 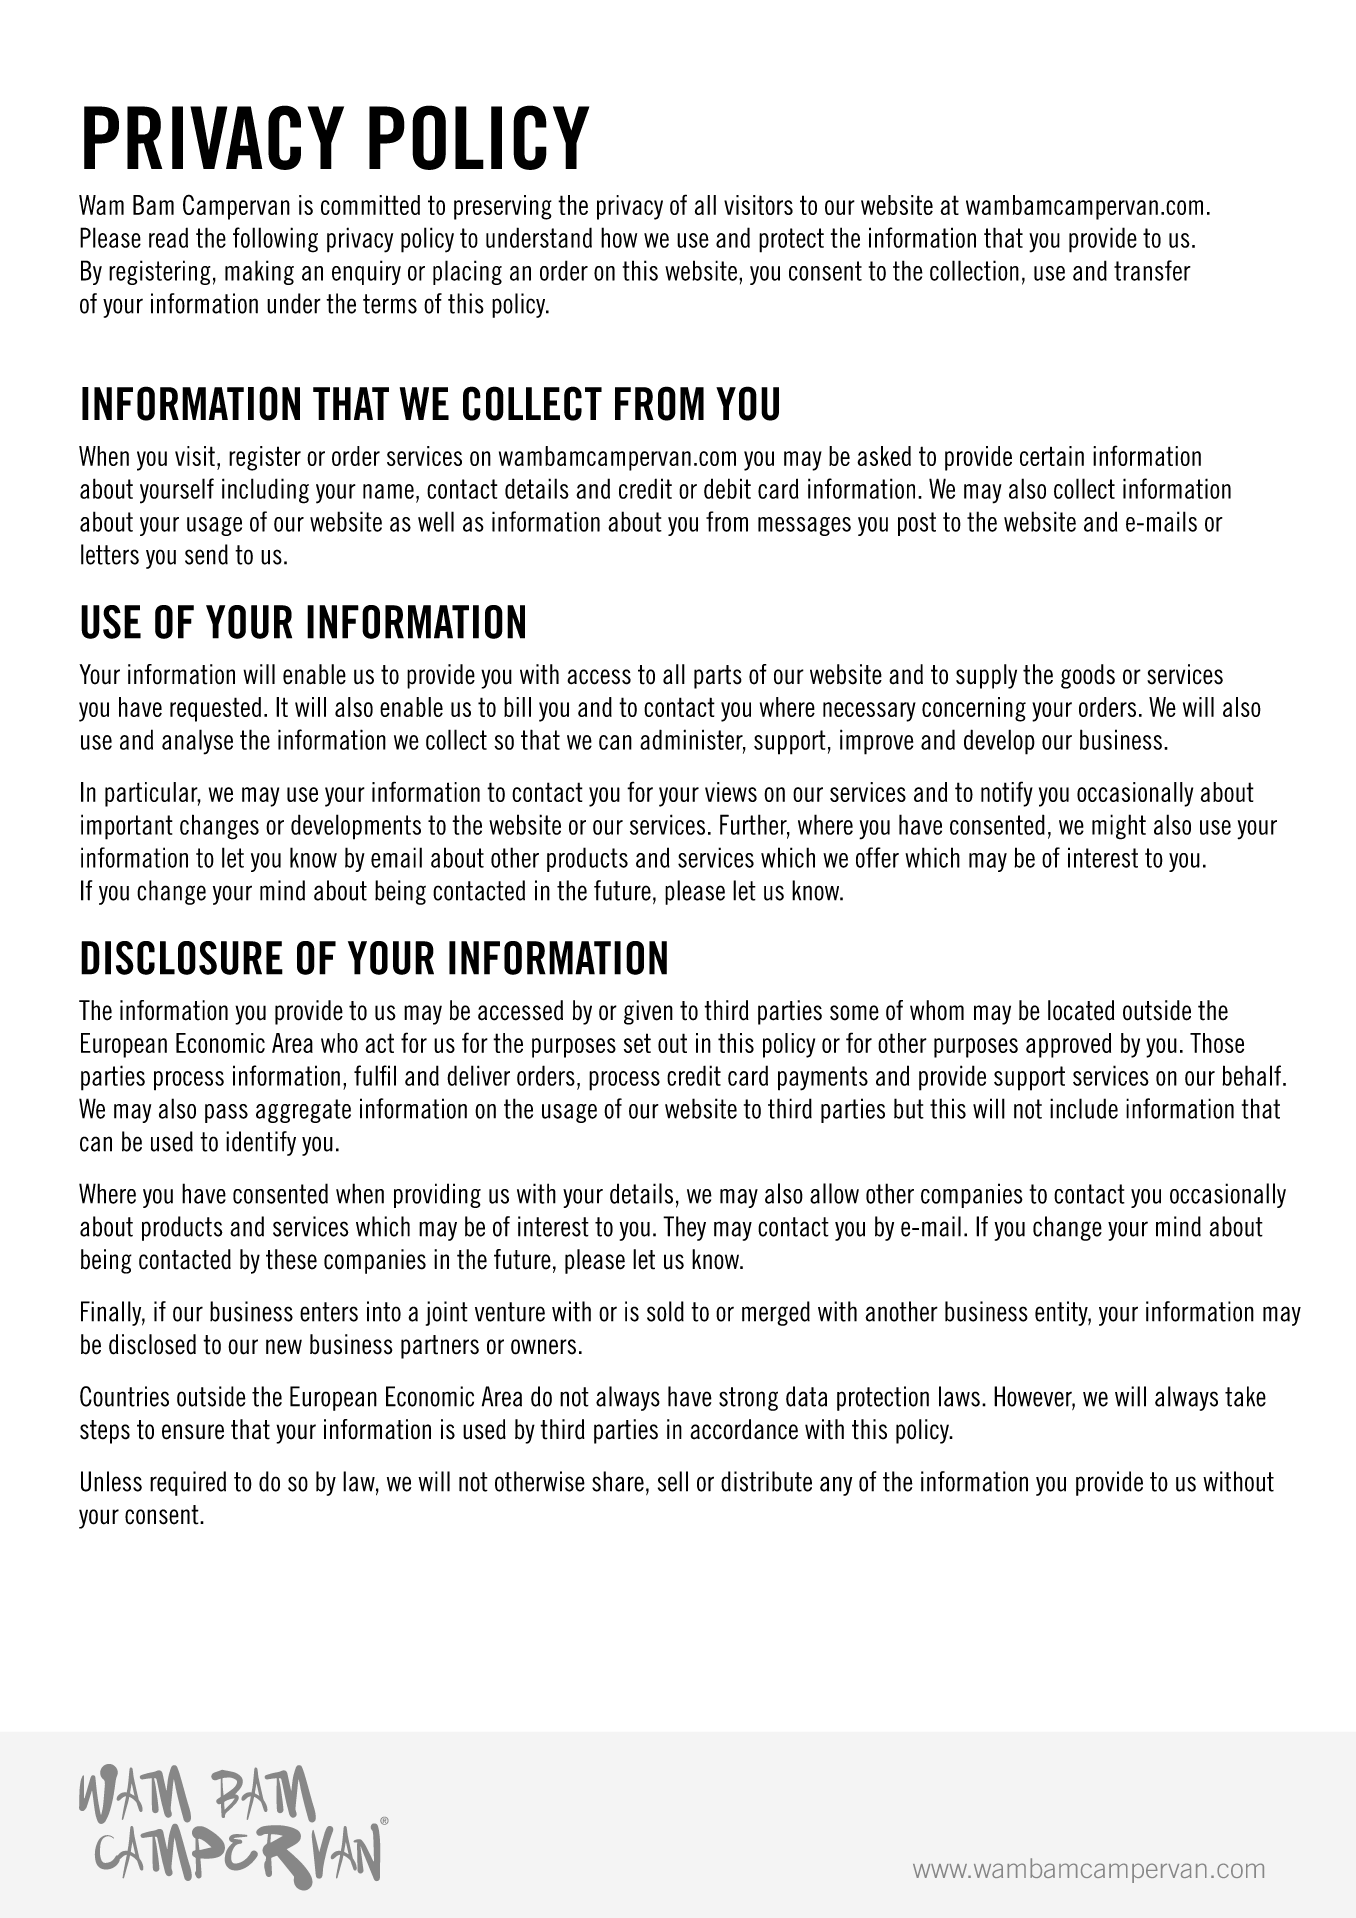 What do you see at coordinates (1152, 270) in the screenshot?
I see `transfer` at bounding box center [1152, 270].
